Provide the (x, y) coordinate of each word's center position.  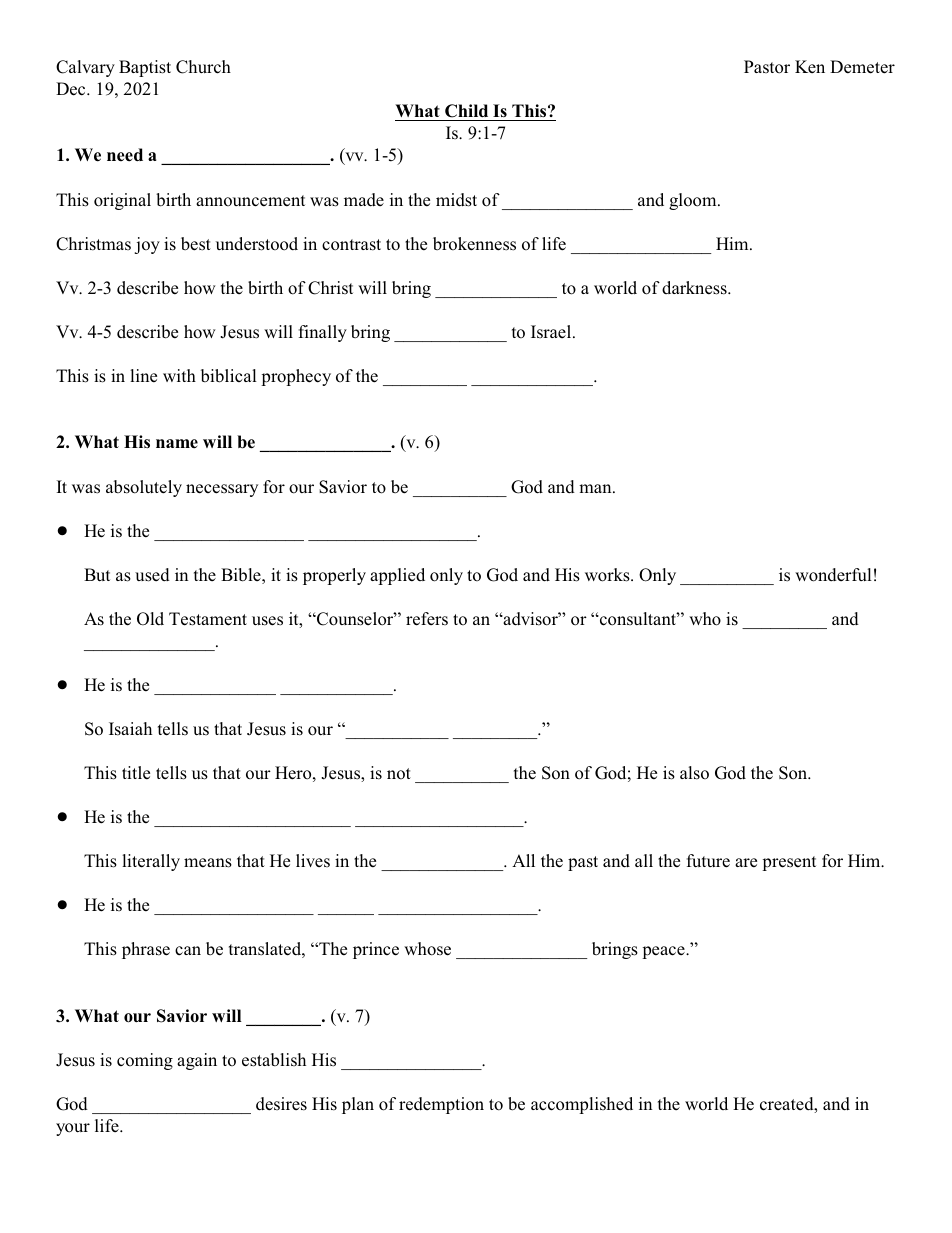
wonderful (833, 575)
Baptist (145, 68)
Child (467, 112)
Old (150, 619)
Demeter (862, 67)
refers (427, 619)
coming (145, 1061)
